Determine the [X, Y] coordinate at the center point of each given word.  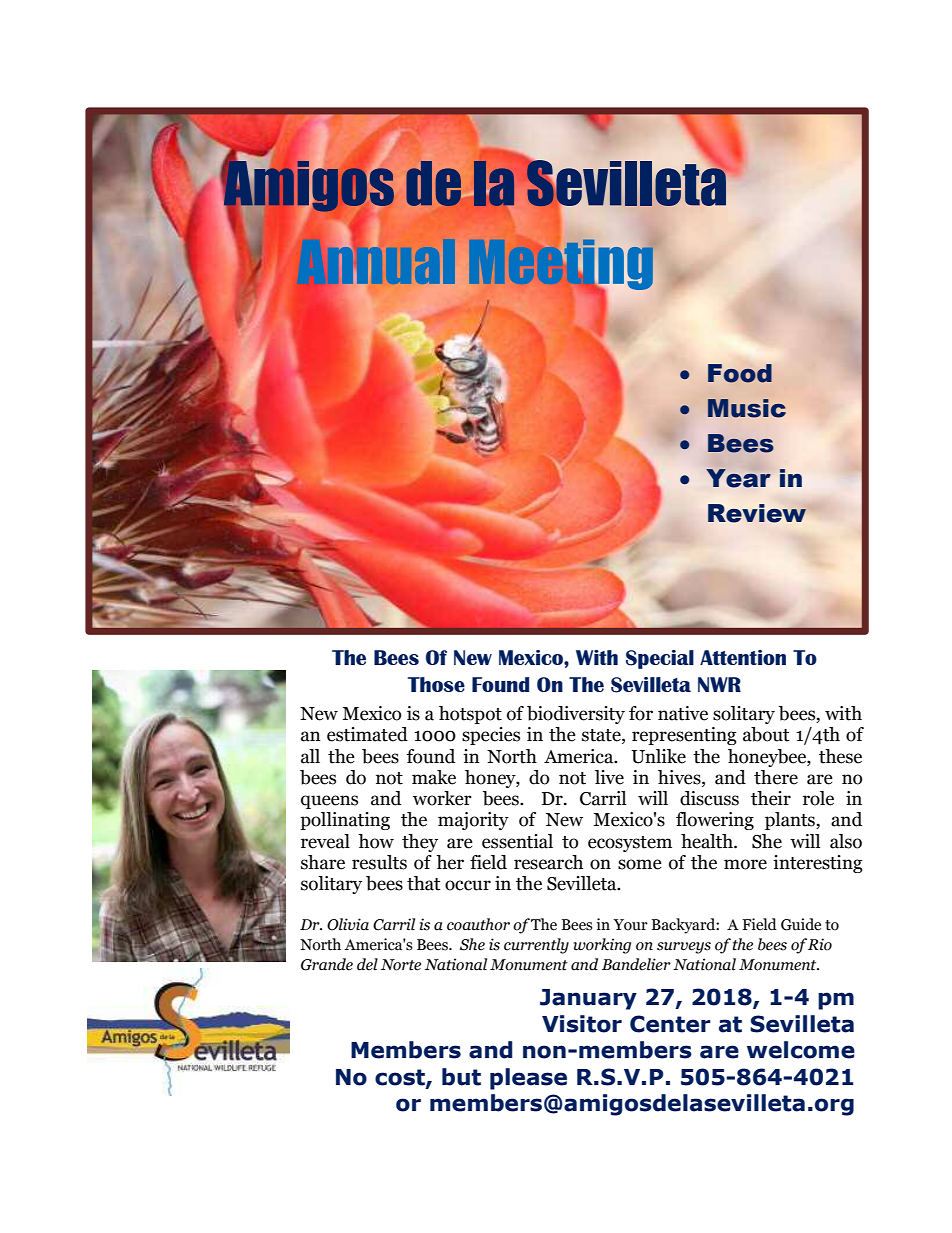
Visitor [582, 1024]
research [548, 862]
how [376, 841]
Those [436, 684]
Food [740, 373]
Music [747, 408]
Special [660, 659]
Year [738, 478]
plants [791, 821]
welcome [801, 1050]
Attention [743, 657]
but [461, 1077]
